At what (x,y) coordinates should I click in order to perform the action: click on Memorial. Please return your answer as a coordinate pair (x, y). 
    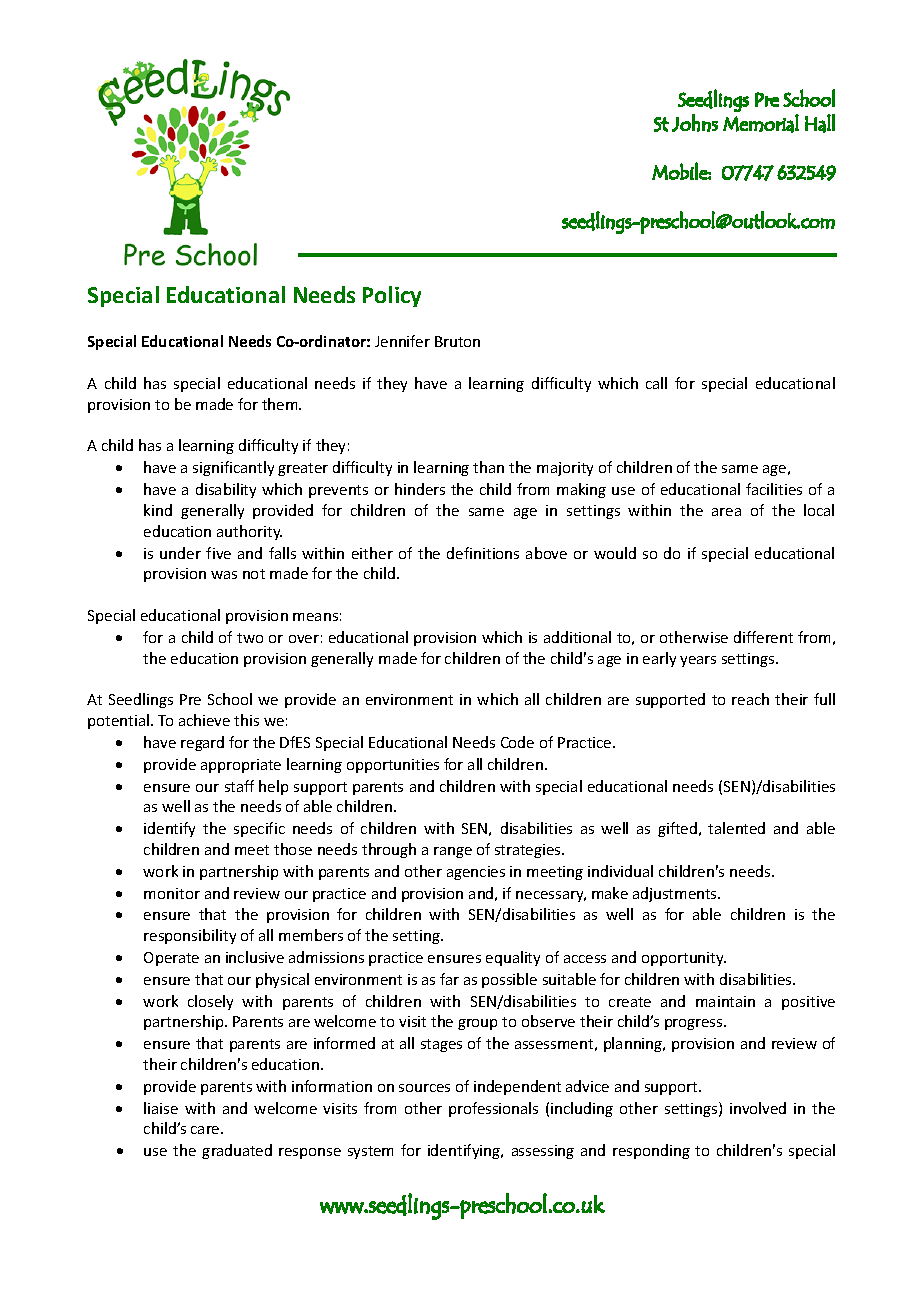
    Looking at the image, I should click on (761, 123).
